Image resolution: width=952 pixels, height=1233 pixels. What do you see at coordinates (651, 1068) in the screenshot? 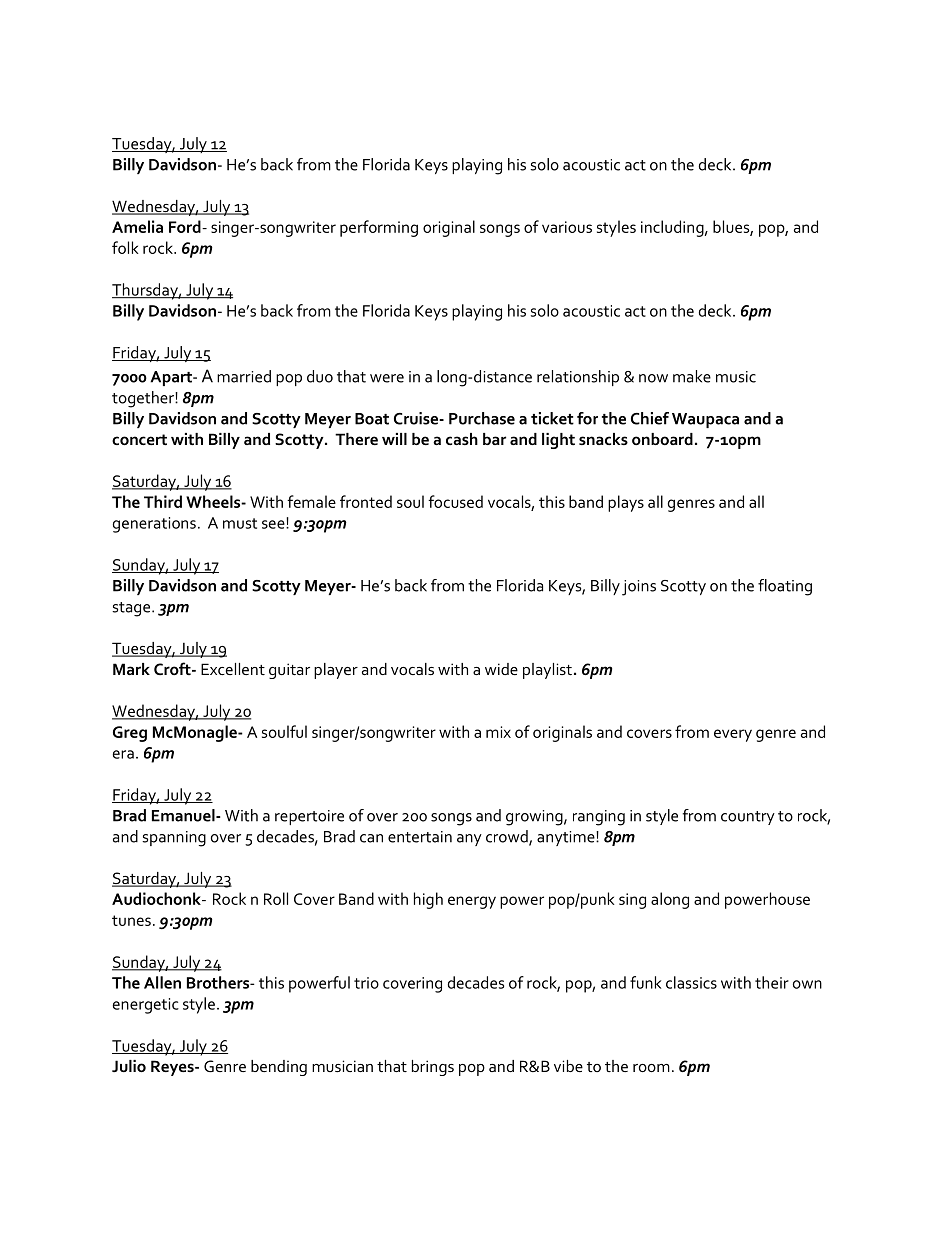
I see `room` at bounding box center [651, 1068].
